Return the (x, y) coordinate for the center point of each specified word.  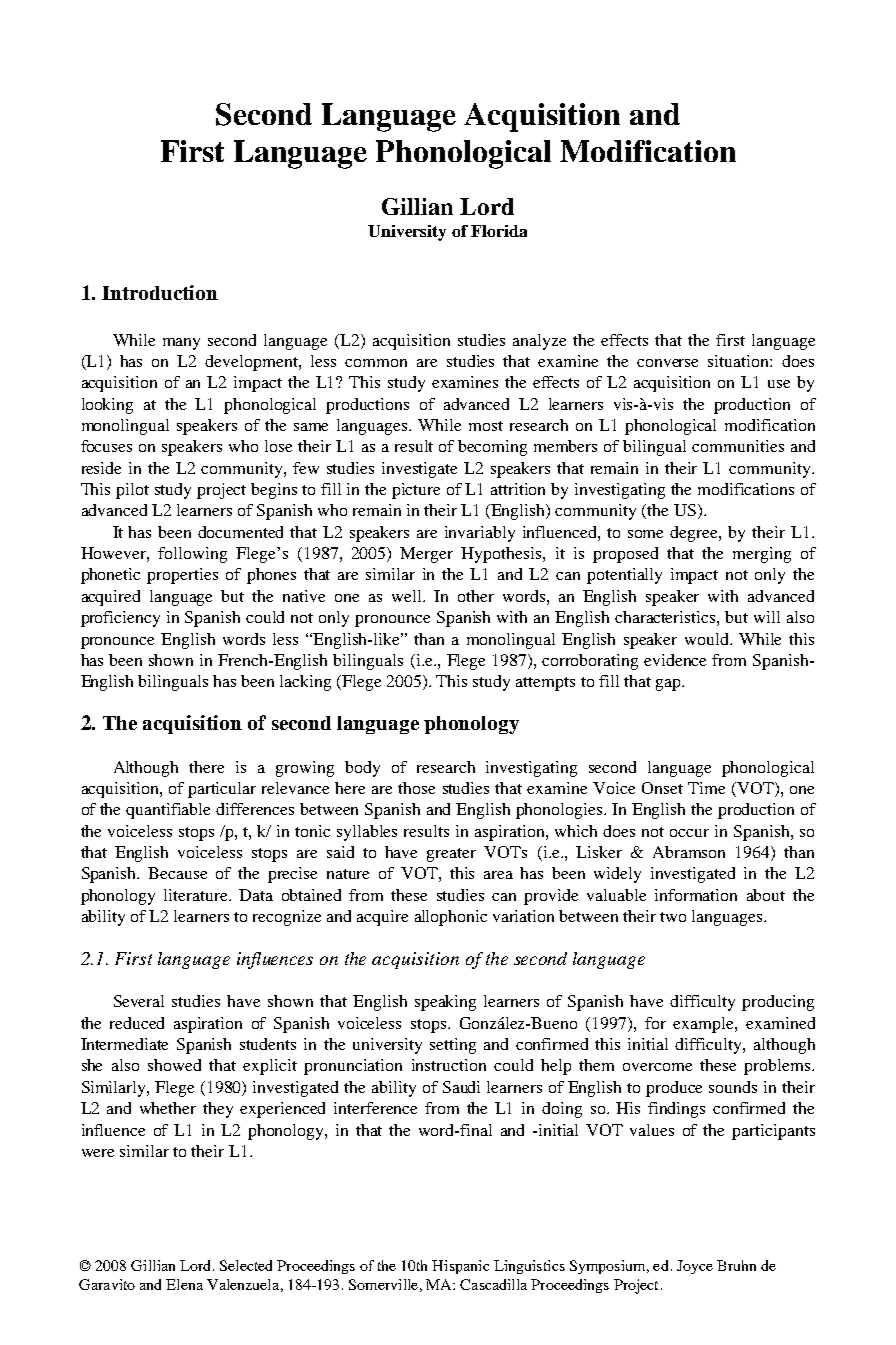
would (708, 639)
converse (667, 363)
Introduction (160, 292)
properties (182, 576)
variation (523, 916)
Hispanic (460, 1267)
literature (197, 895)
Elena (184, 1284)
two (673, 917)
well (408, 596)
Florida (499, 231)
